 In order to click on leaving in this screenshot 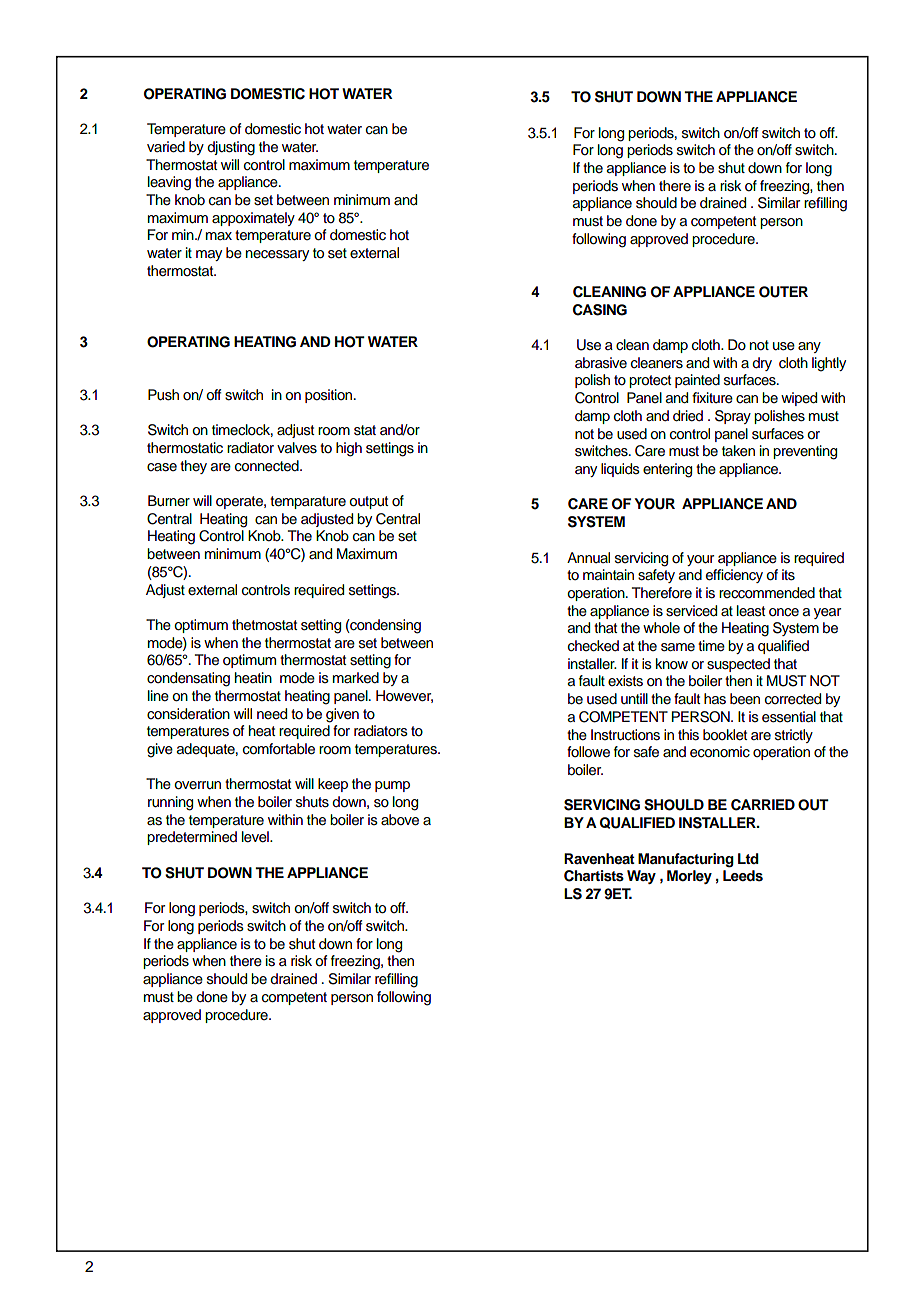, I will do `click(169, 183)`.
